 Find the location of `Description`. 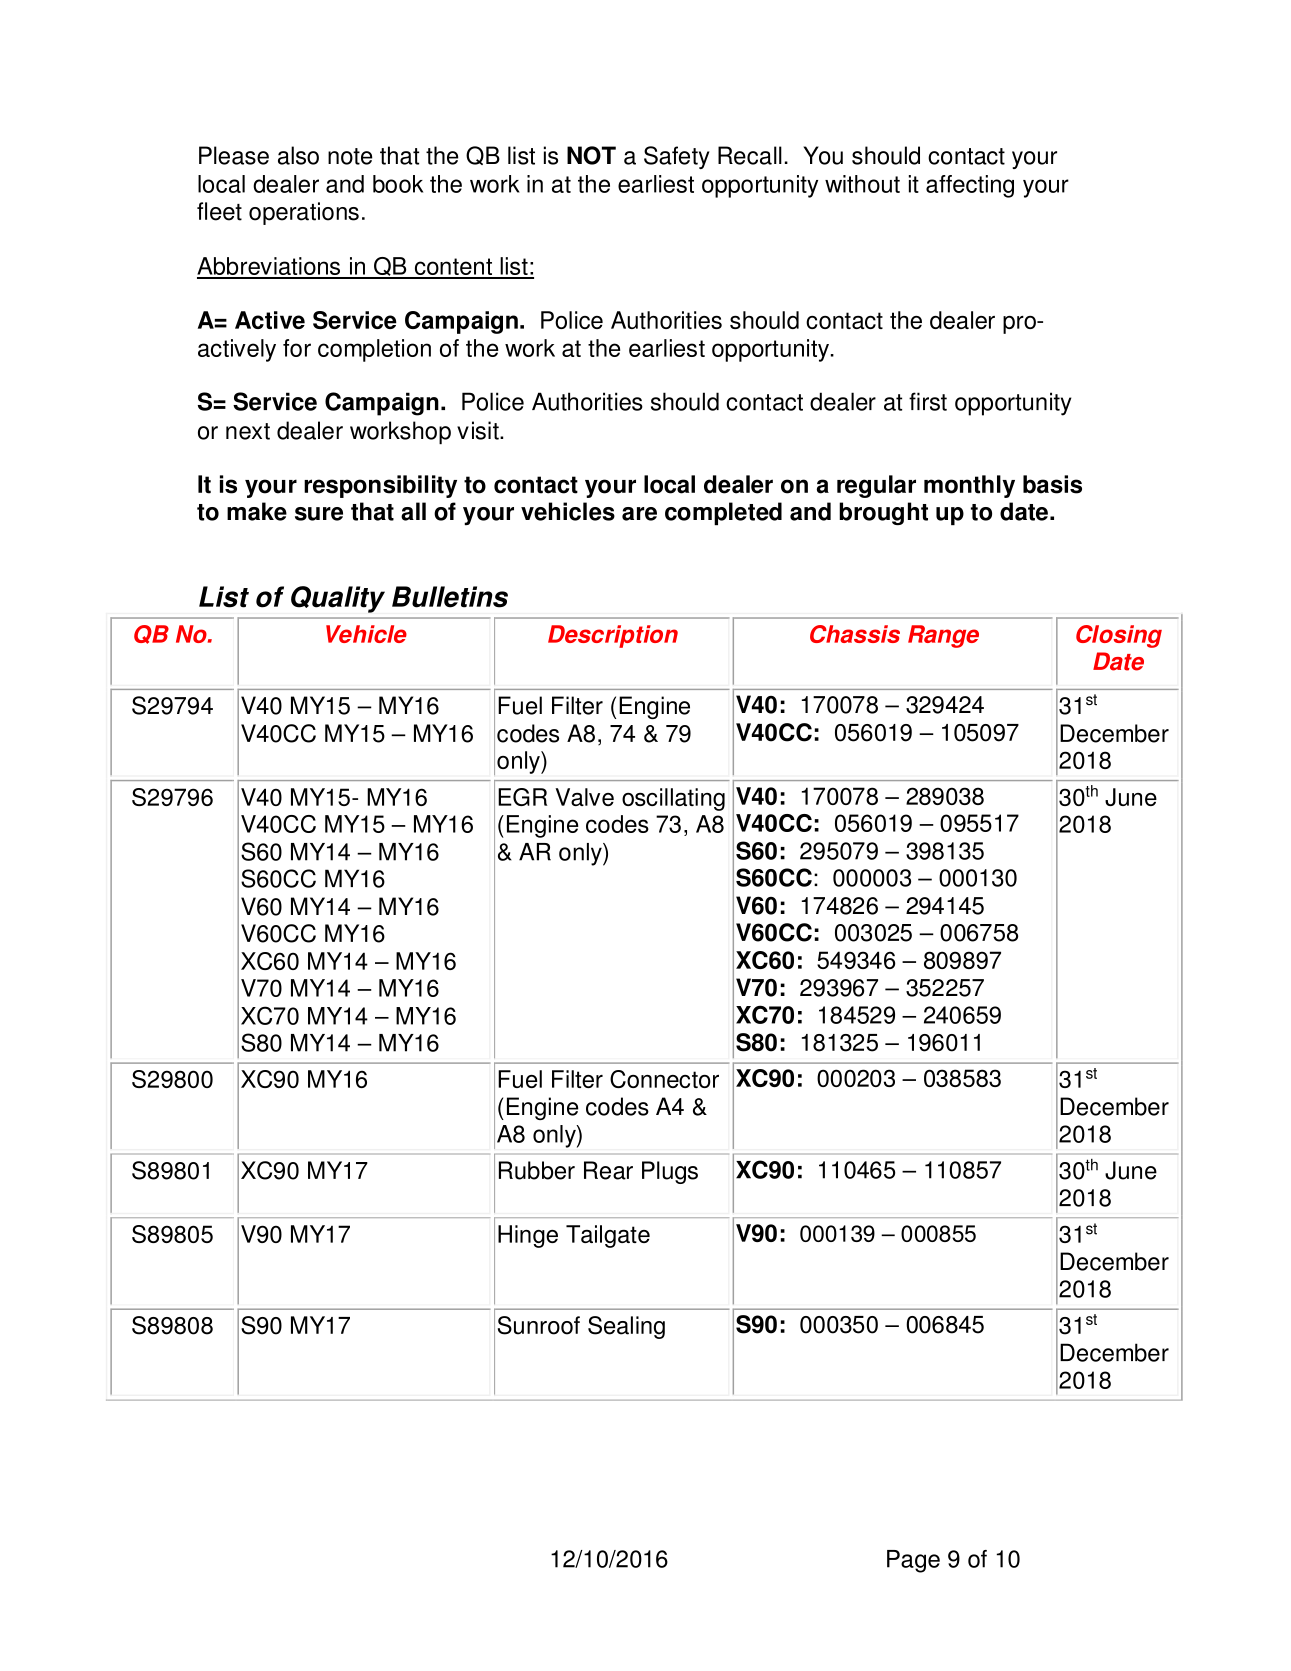

Description is located at coordinates (613, 636).
